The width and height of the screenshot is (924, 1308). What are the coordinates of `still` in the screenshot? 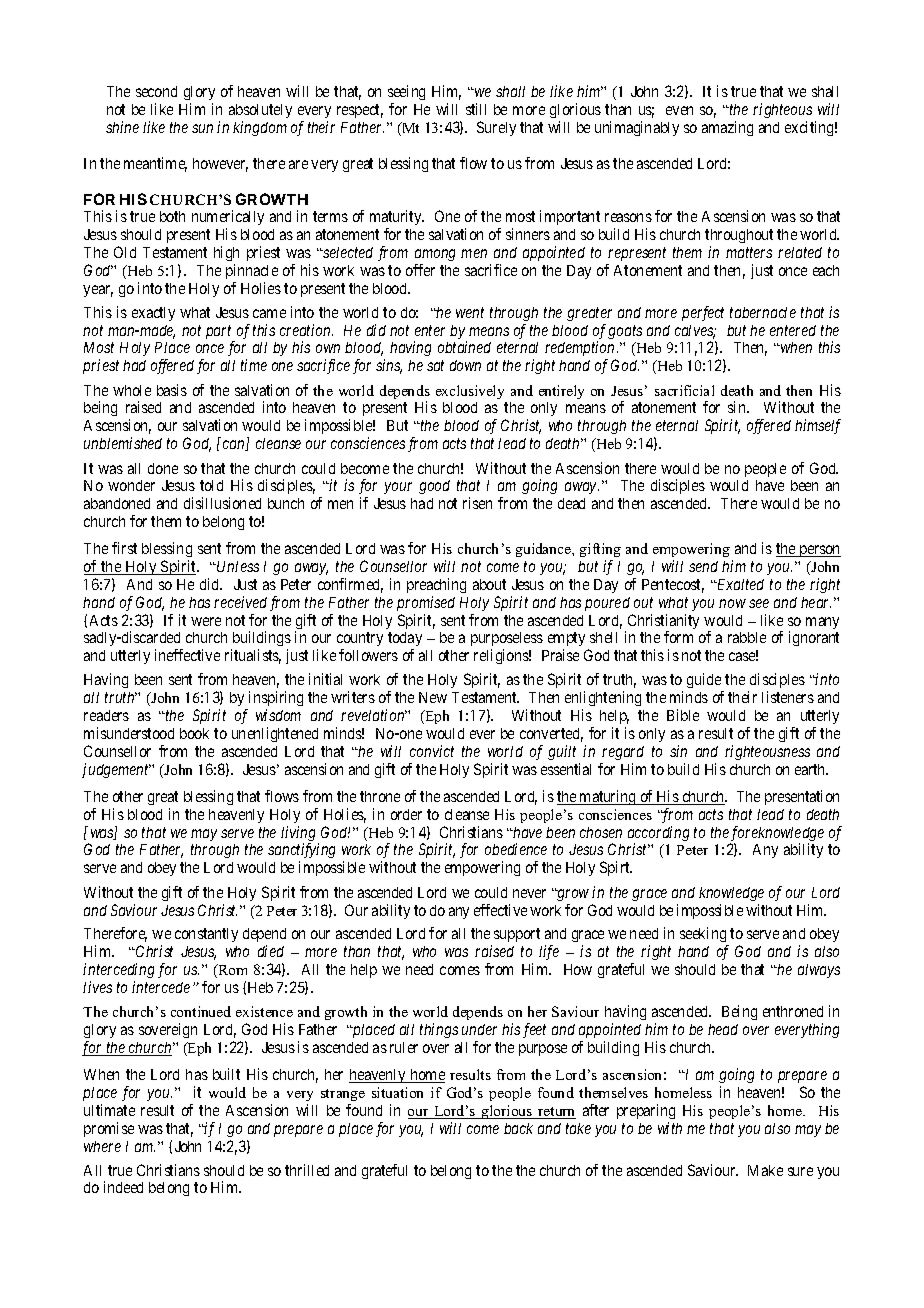 It's located at (476, 109).
